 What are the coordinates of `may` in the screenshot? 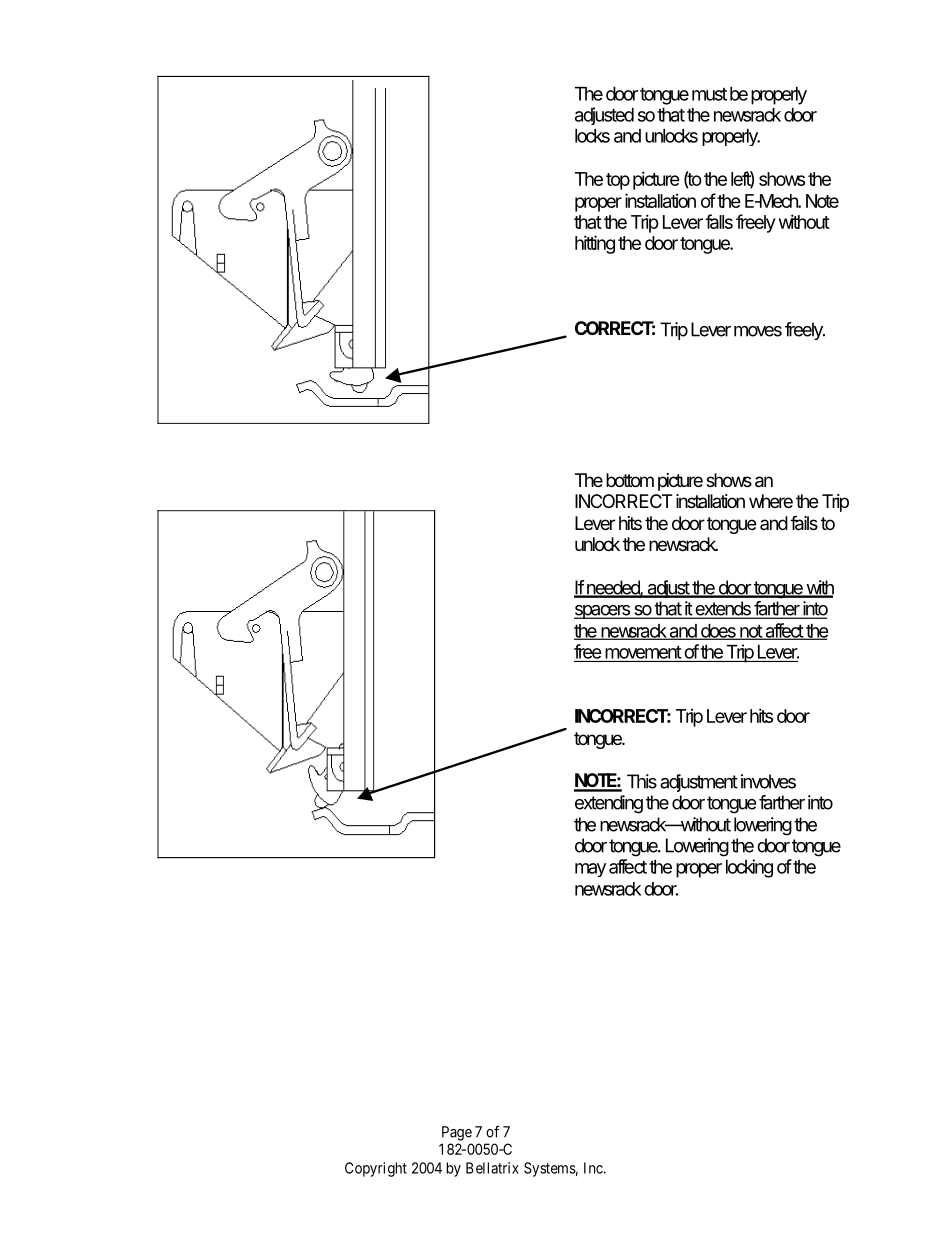 It's located at (590, 870).
